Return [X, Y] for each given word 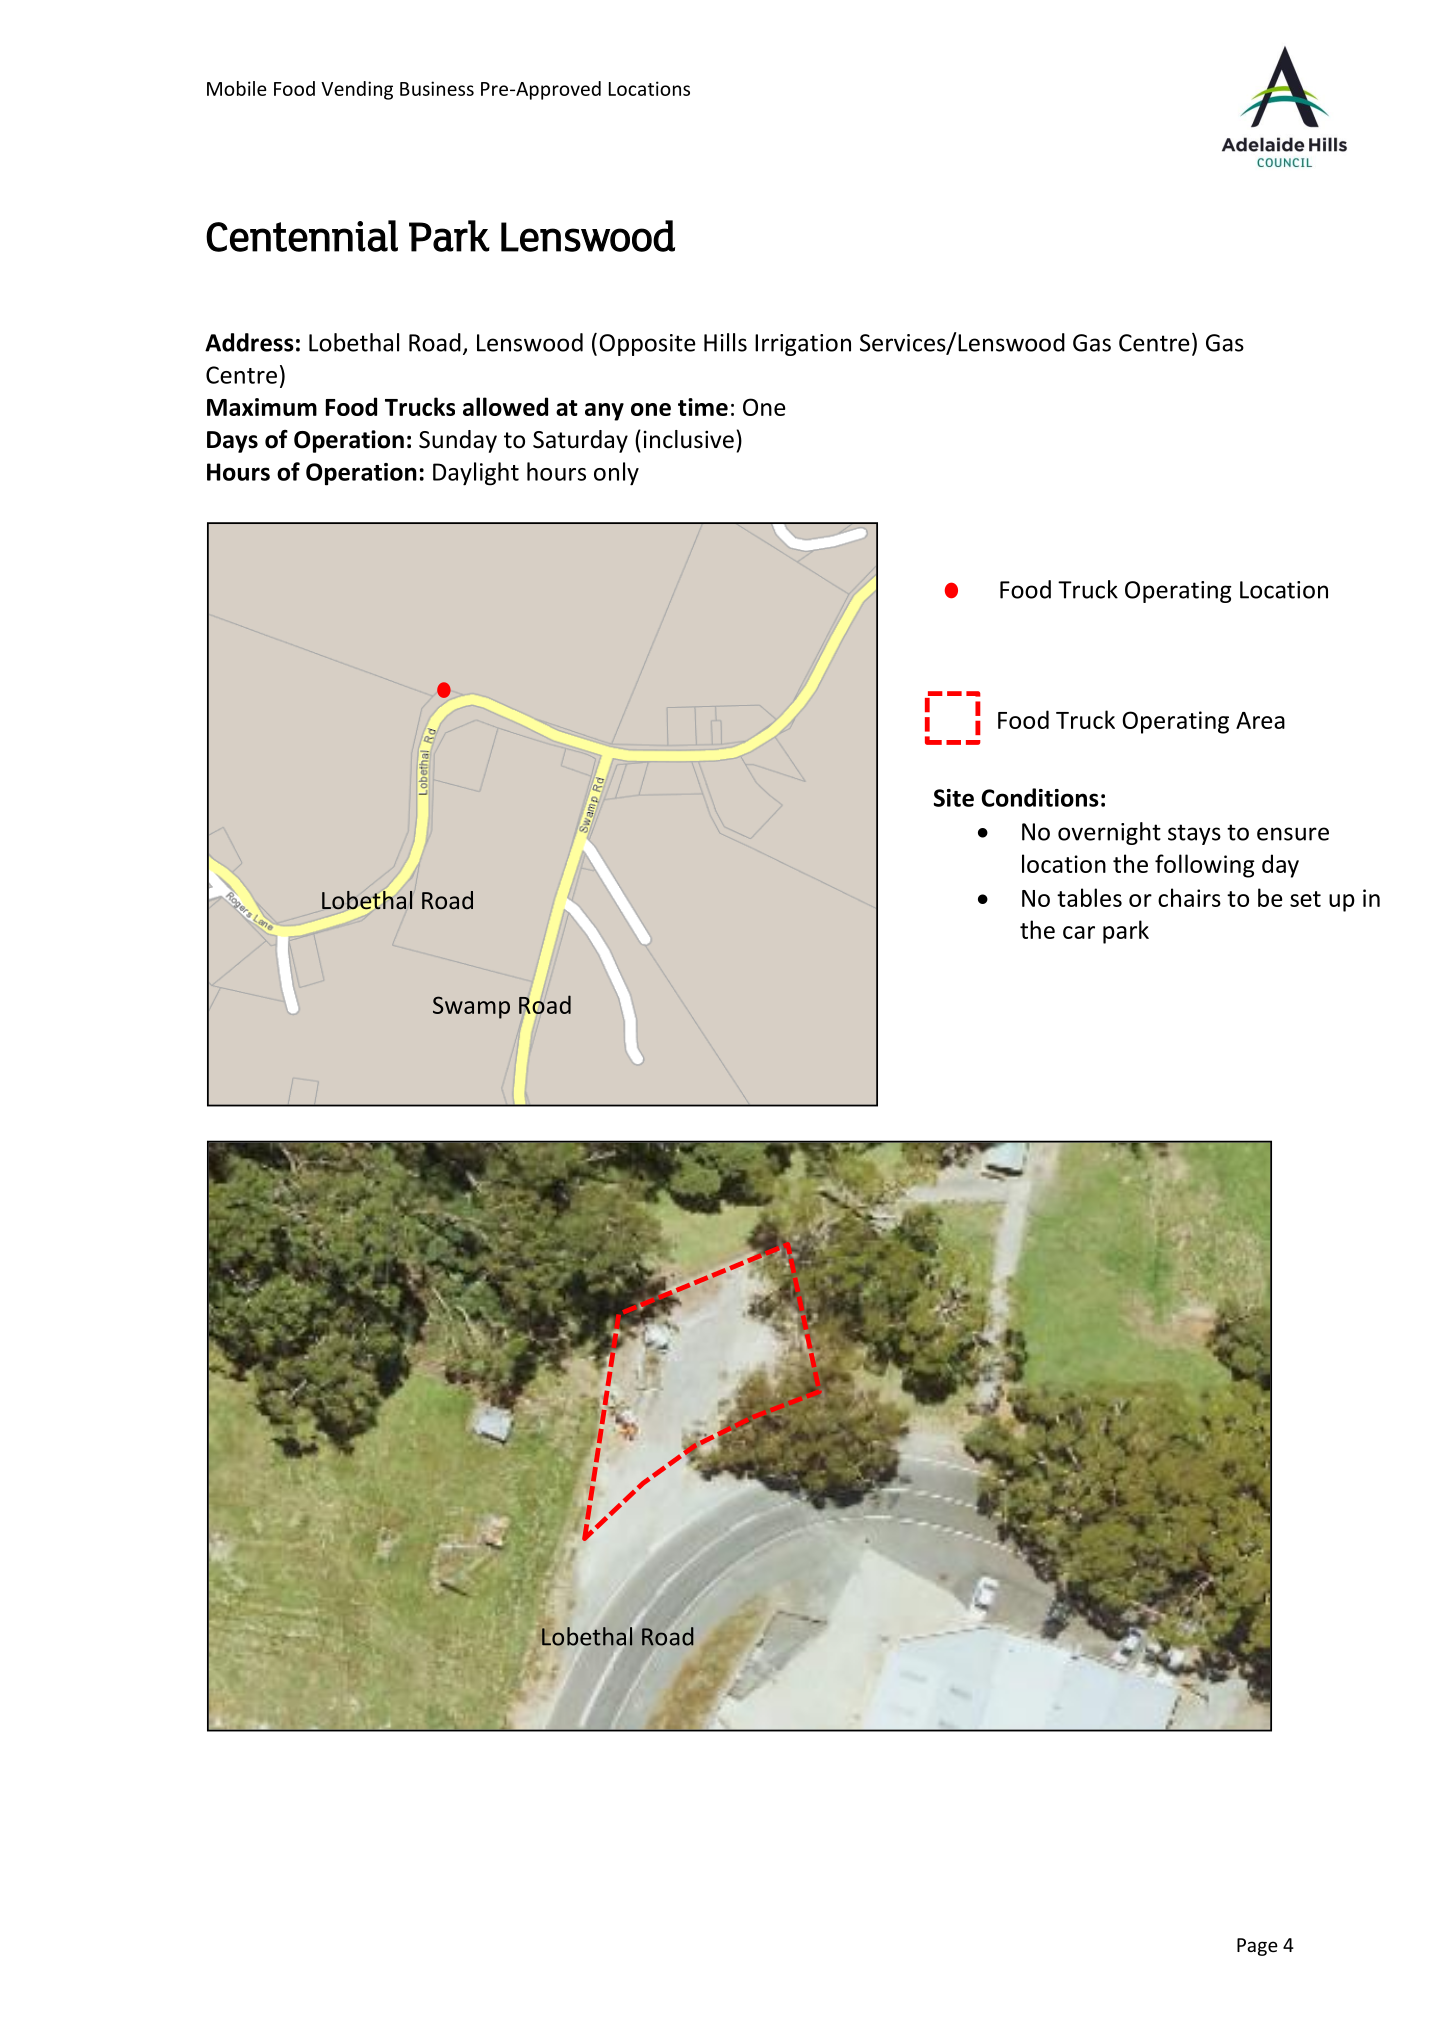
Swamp [471, 1007]
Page [1257, 1947]
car [1079, 932]
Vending [357, 90]
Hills [725, 342]
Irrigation [803, 345]
